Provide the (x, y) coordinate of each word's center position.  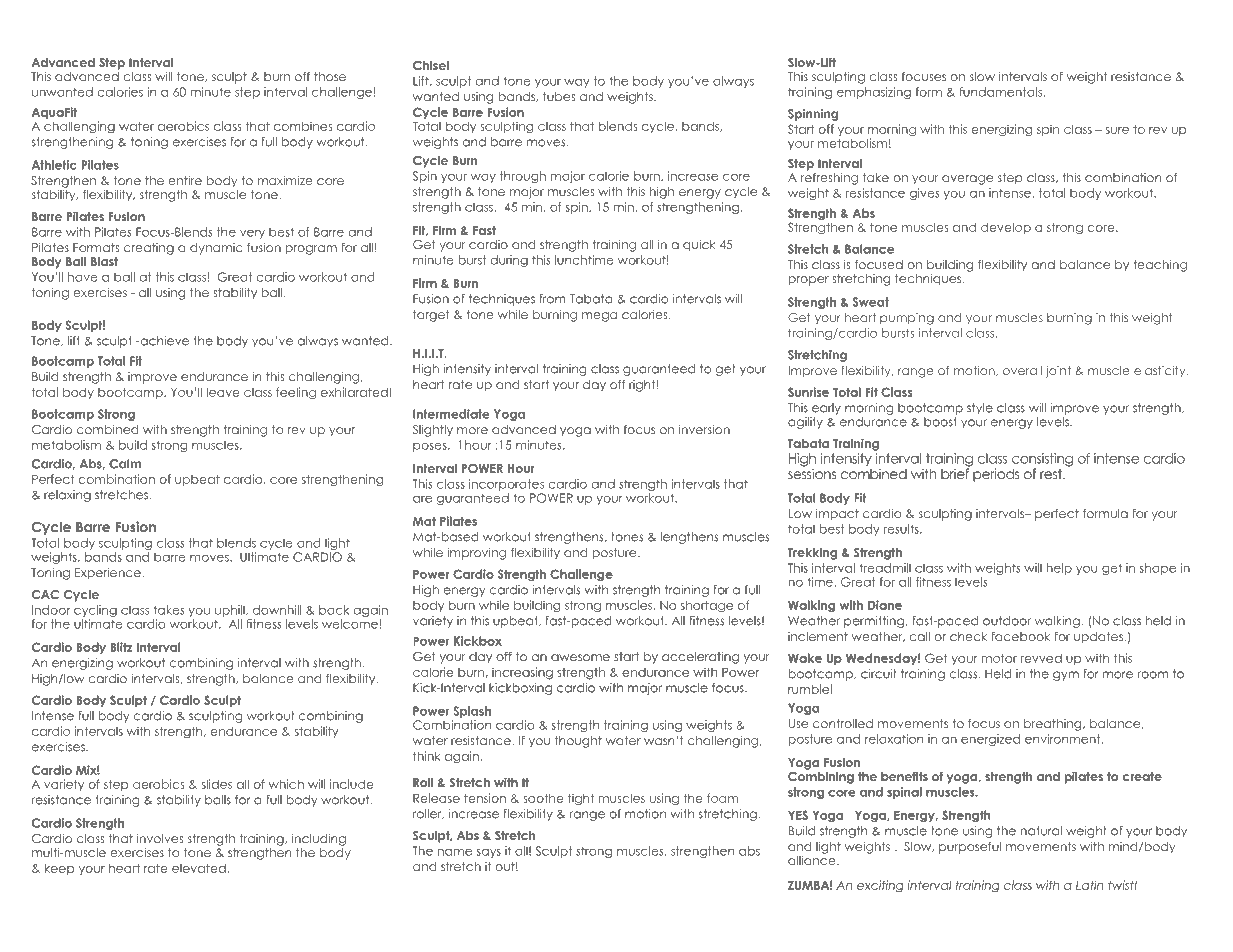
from (552, 299)
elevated (199, 868)
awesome (580, 657)
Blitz (121, 647)
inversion (704, 429)
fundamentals (1000, 92)
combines (303, 126)
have (83, 277)
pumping (907, 319)
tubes (559, 96)
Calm (125, 464)
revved (1041, 658)
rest (1052, 474)
